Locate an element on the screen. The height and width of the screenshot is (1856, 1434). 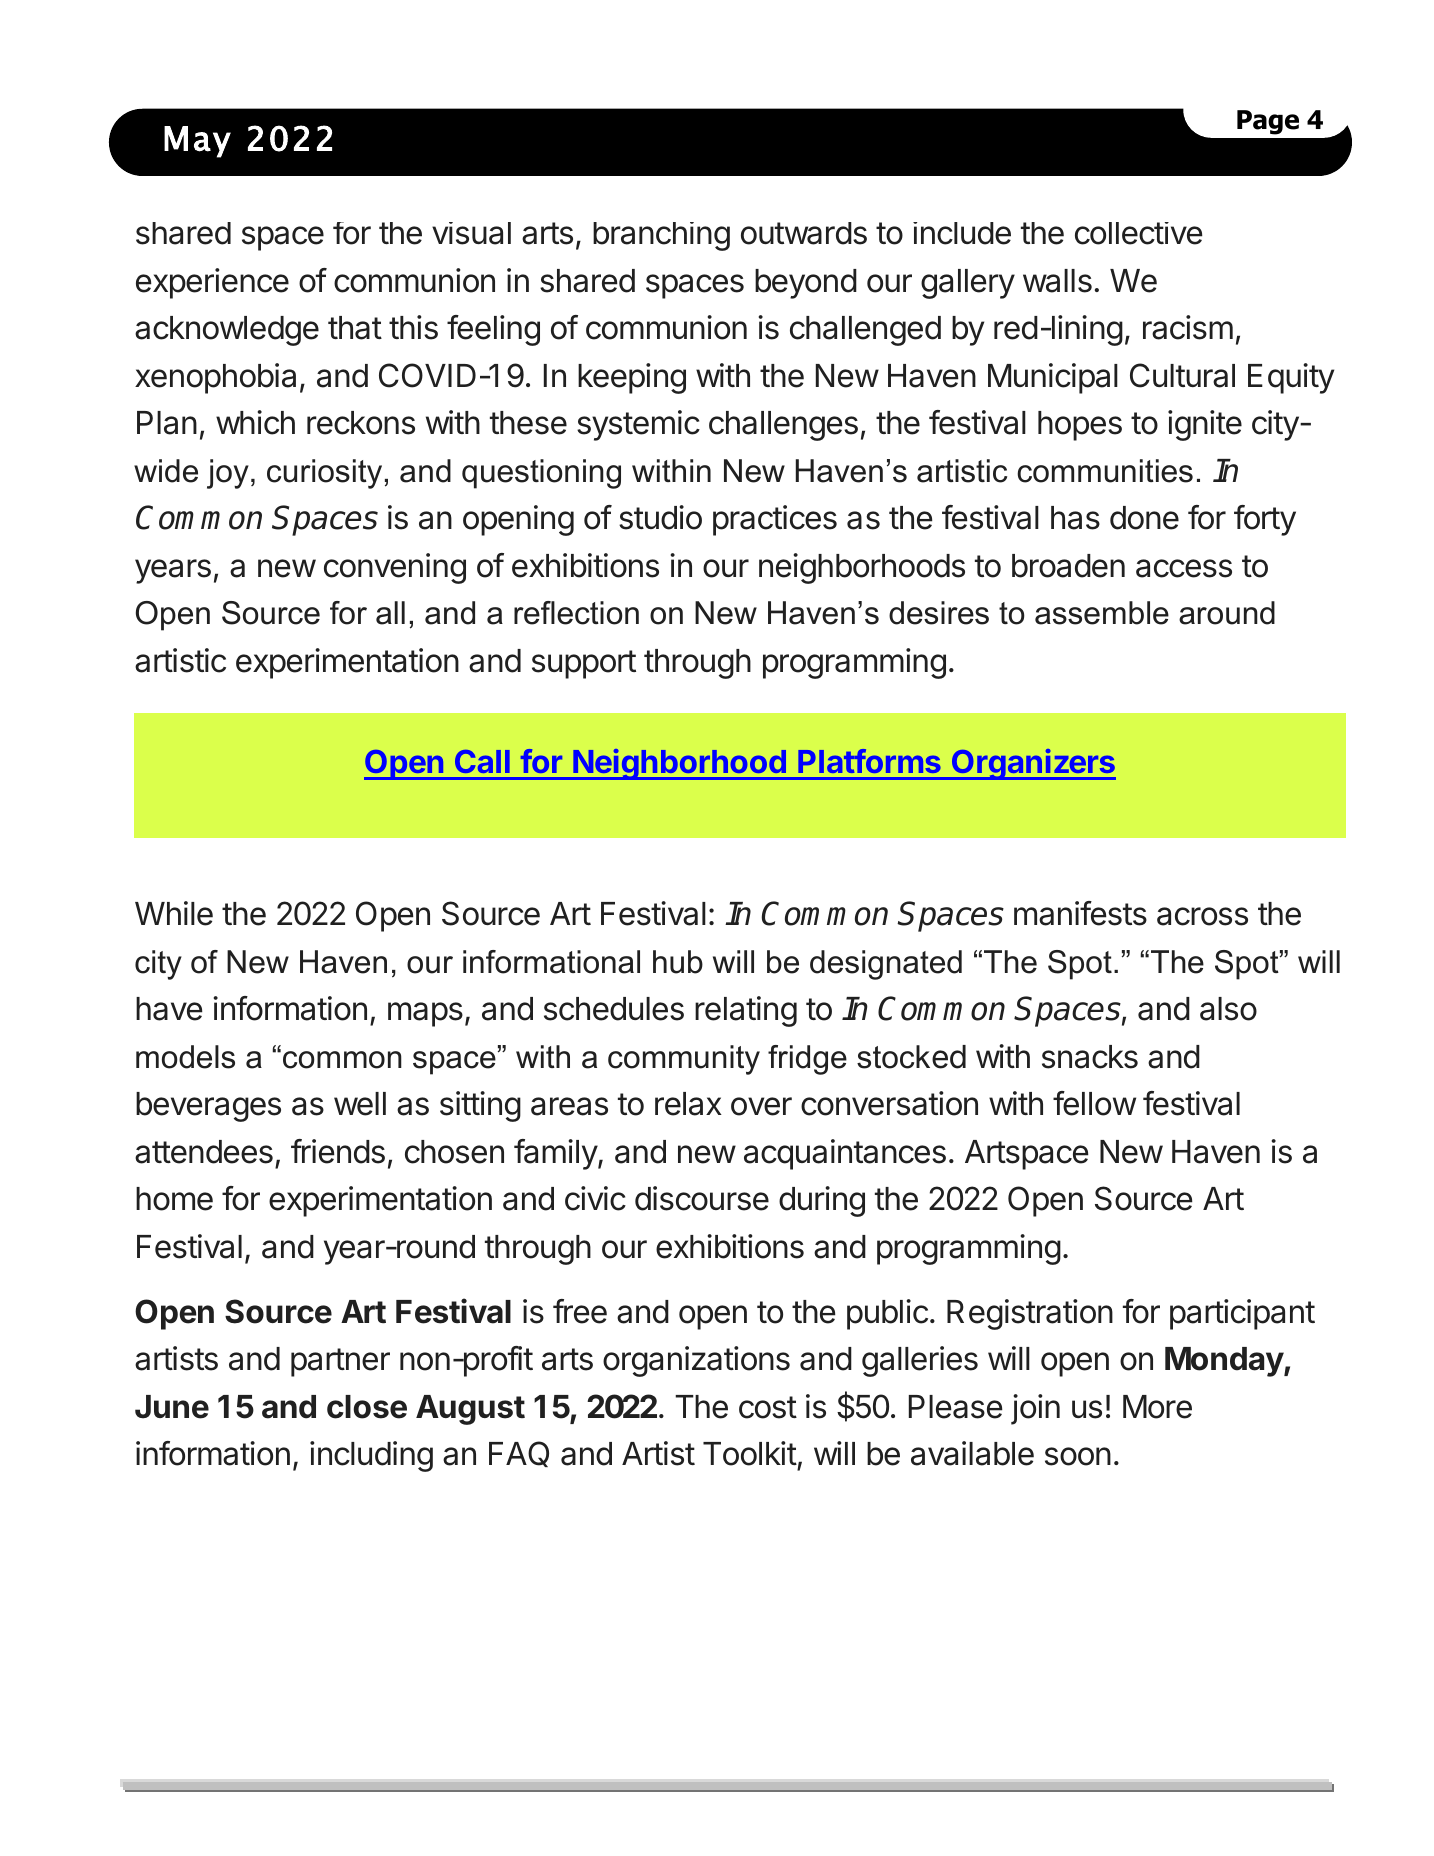
Organizers is located at coordinates (1033, 764).
